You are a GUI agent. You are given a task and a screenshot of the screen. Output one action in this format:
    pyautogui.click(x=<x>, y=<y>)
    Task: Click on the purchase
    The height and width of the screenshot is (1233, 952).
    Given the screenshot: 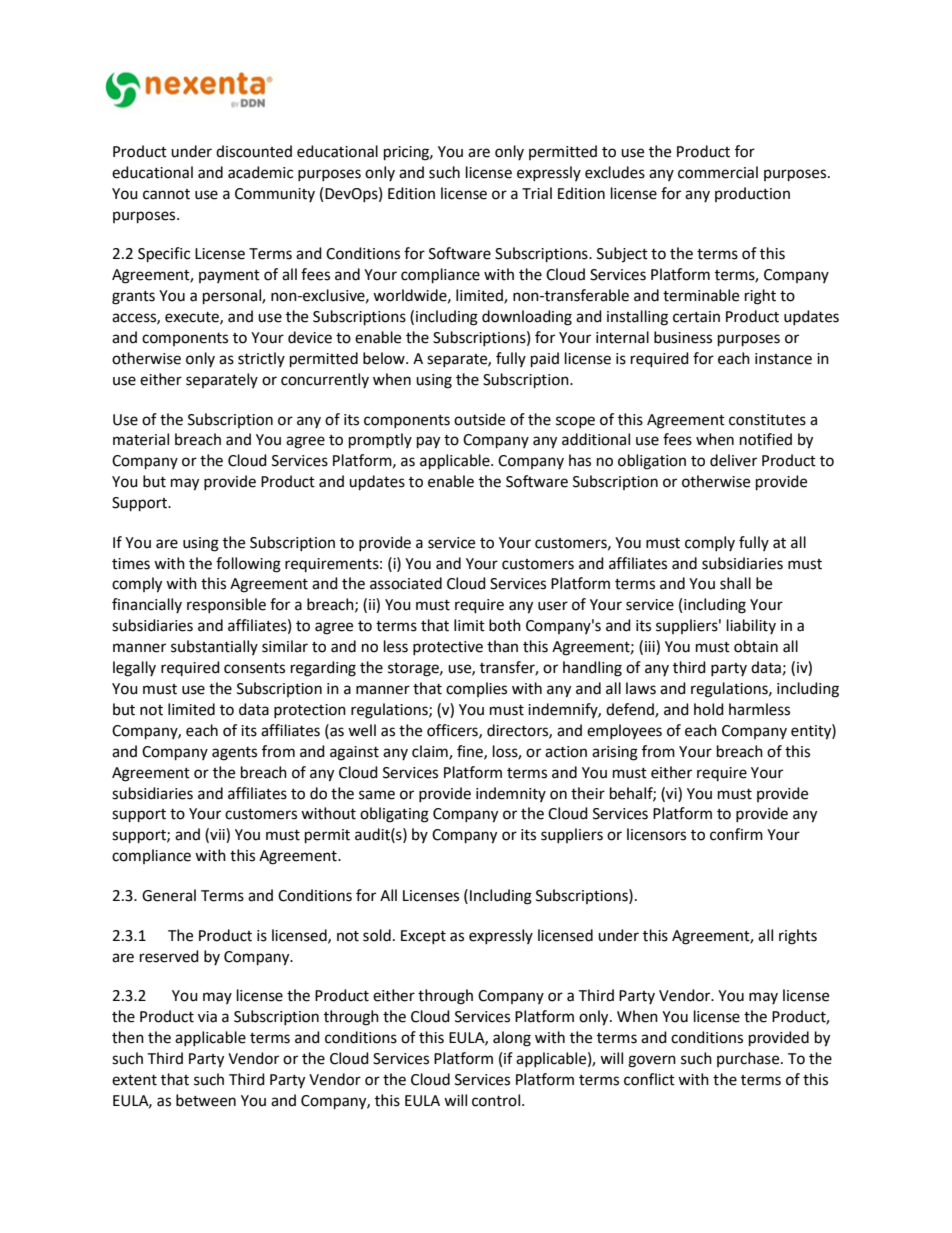 What is the action you would take?
    pyautogui.click(x=749, y=1059)
